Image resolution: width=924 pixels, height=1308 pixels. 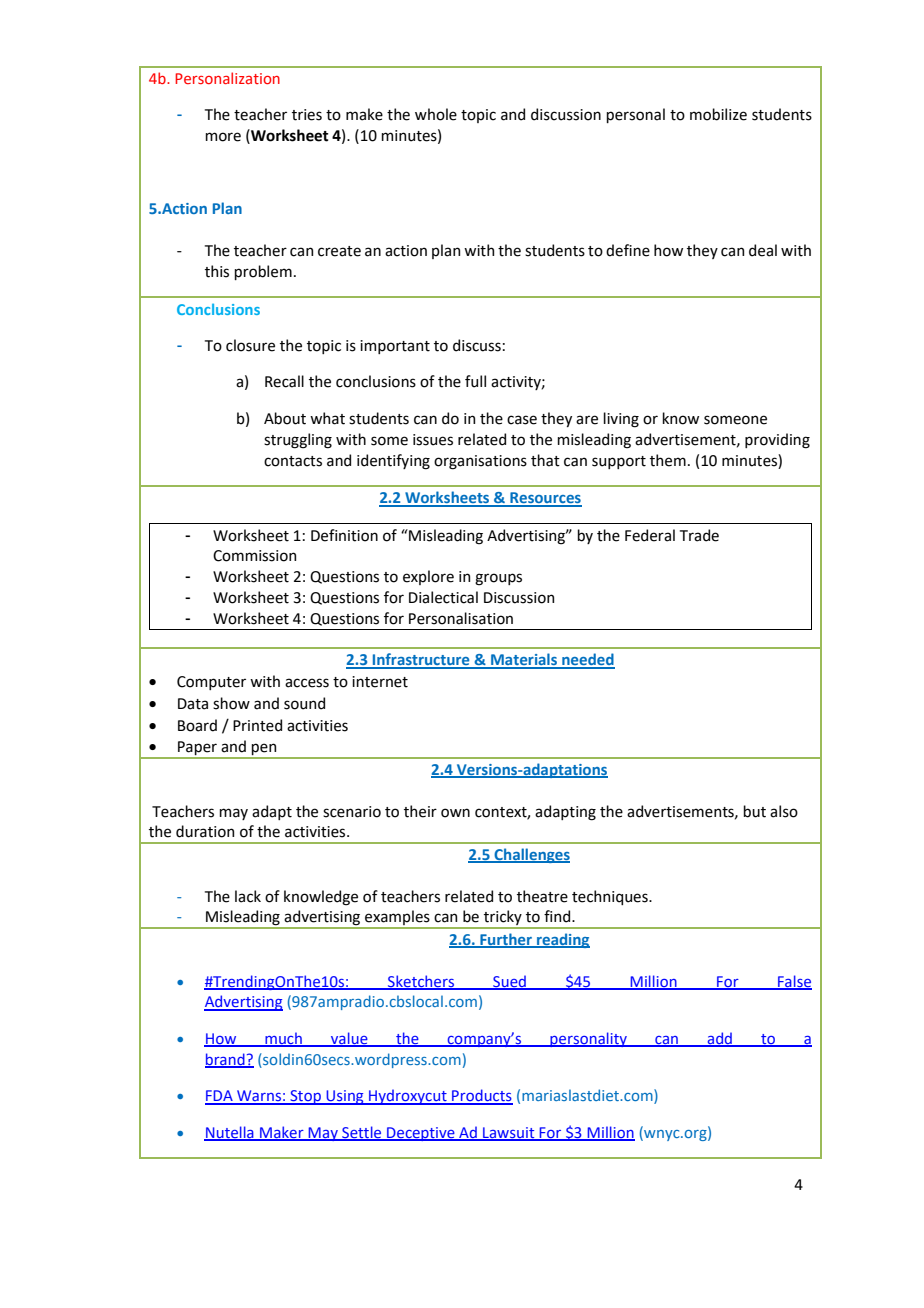 I want to click on Challenges, so click(x=531, y=855).
